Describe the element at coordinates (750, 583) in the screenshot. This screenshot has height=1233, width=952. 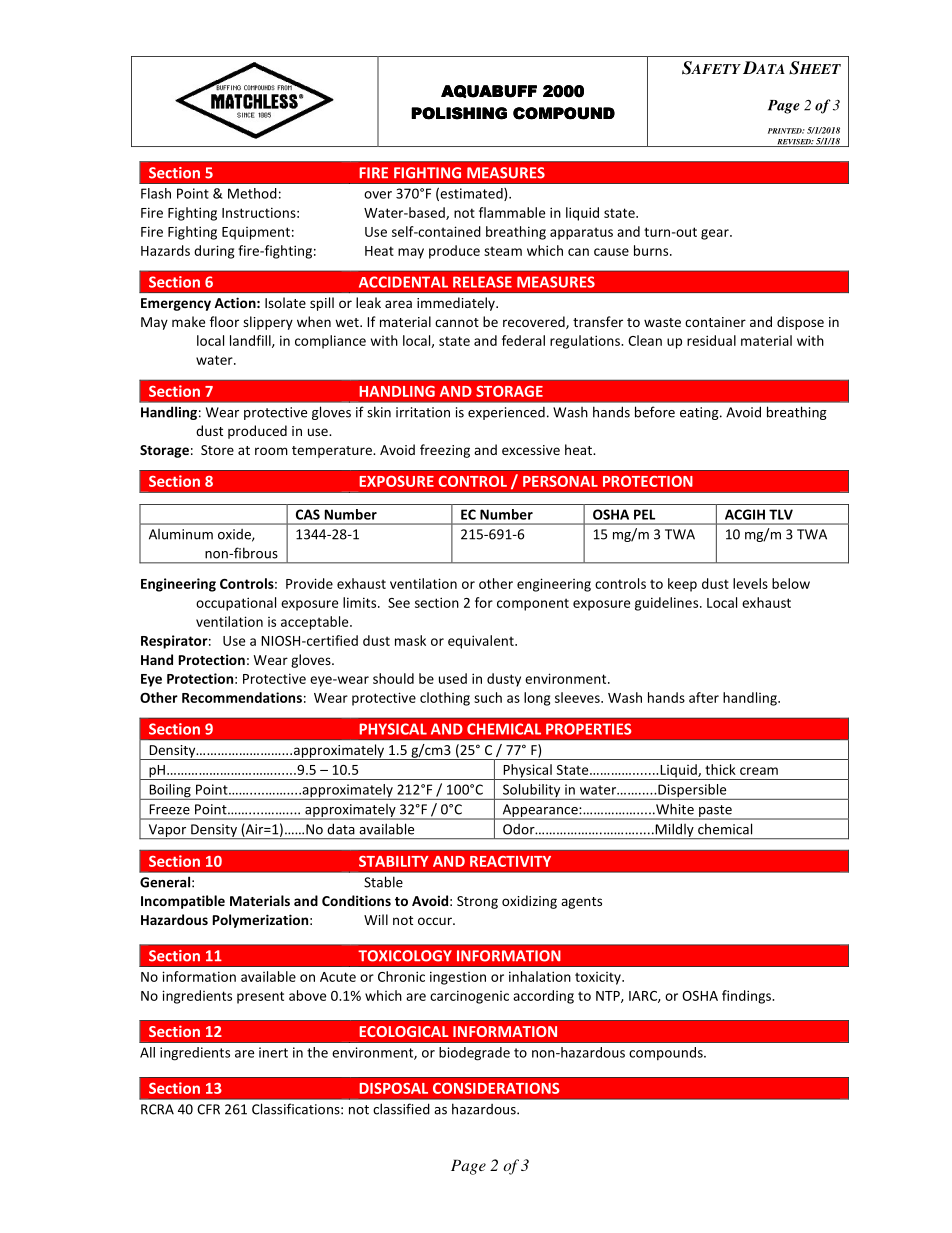
I see `levels` at that location.
